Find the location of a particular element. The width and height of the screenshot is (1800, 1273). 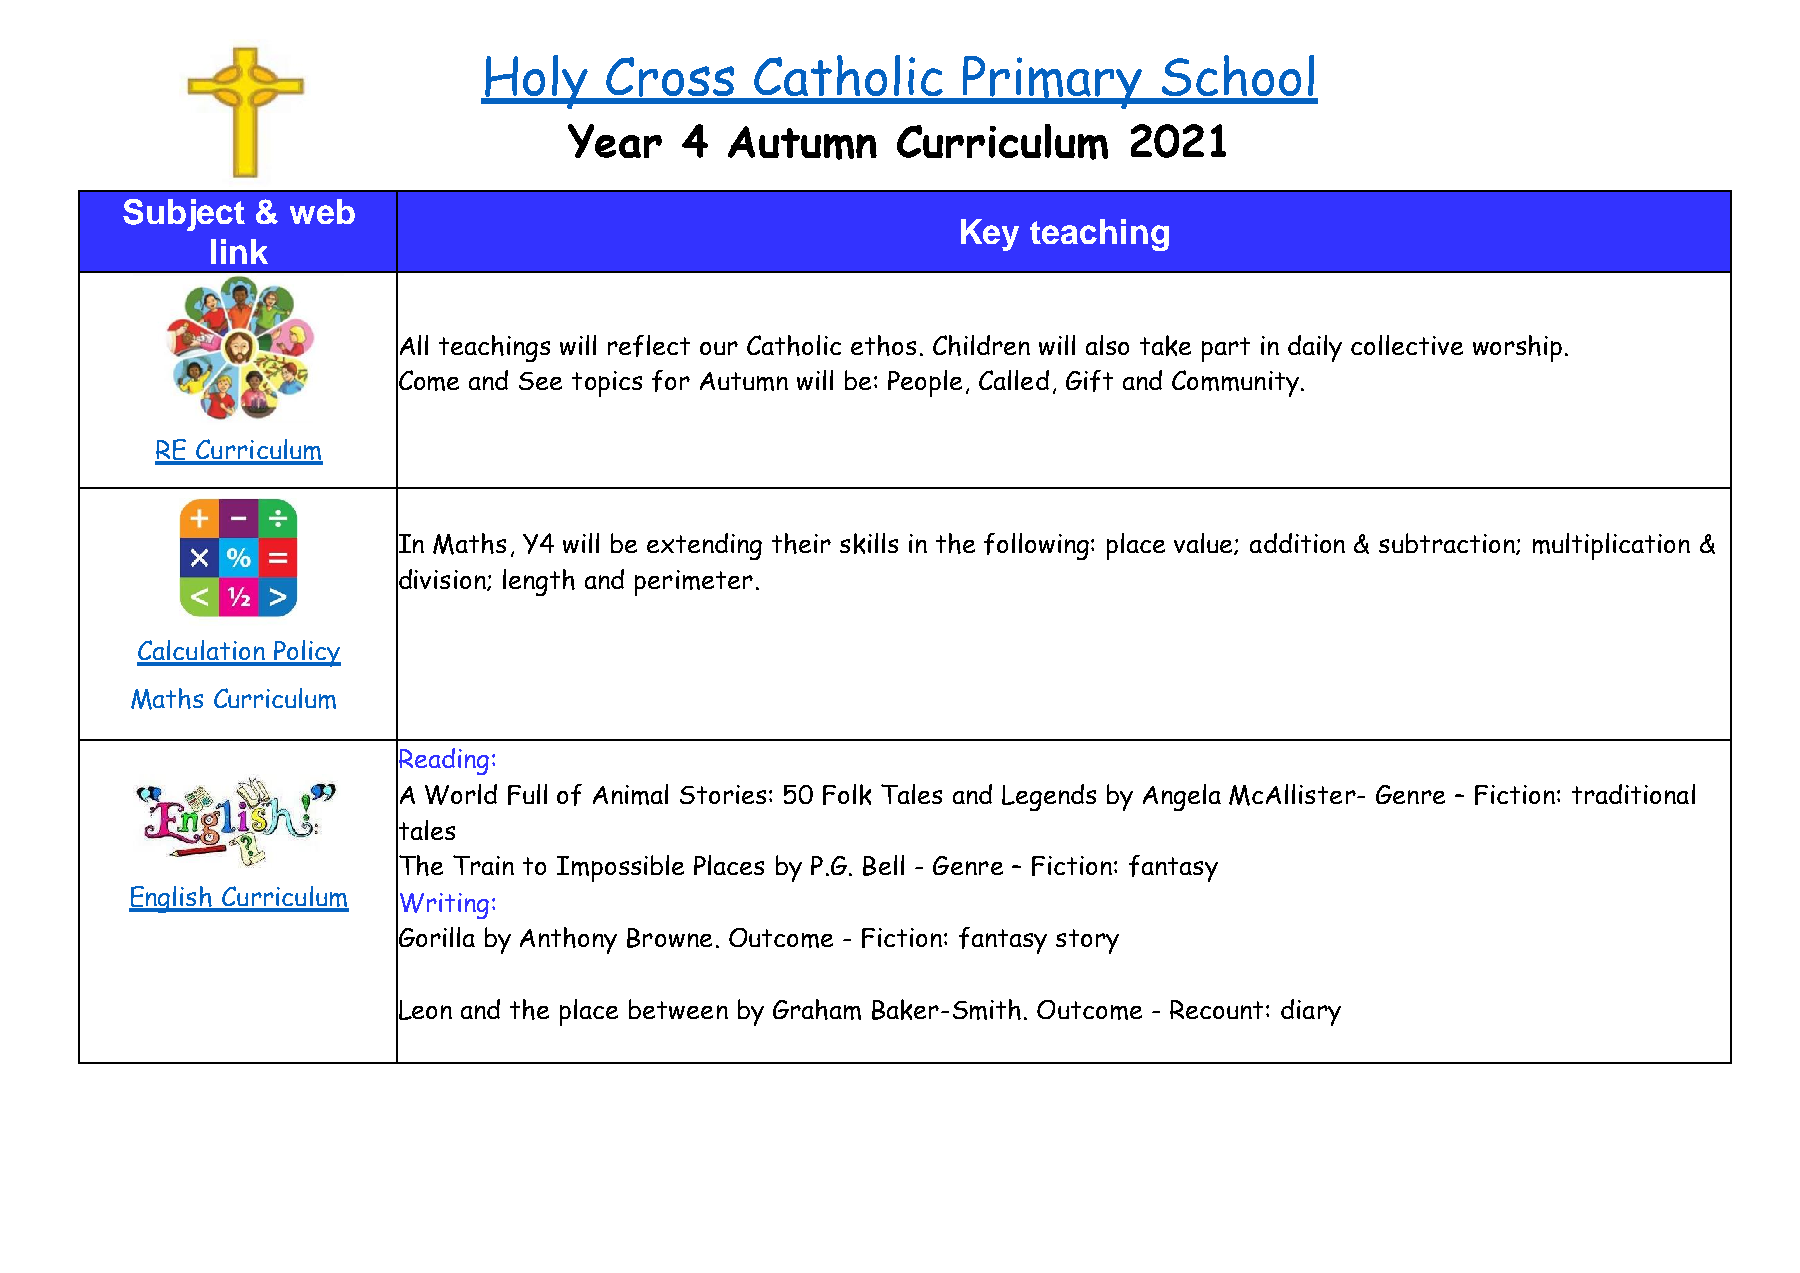

length is located at coordinates (539, 582).
